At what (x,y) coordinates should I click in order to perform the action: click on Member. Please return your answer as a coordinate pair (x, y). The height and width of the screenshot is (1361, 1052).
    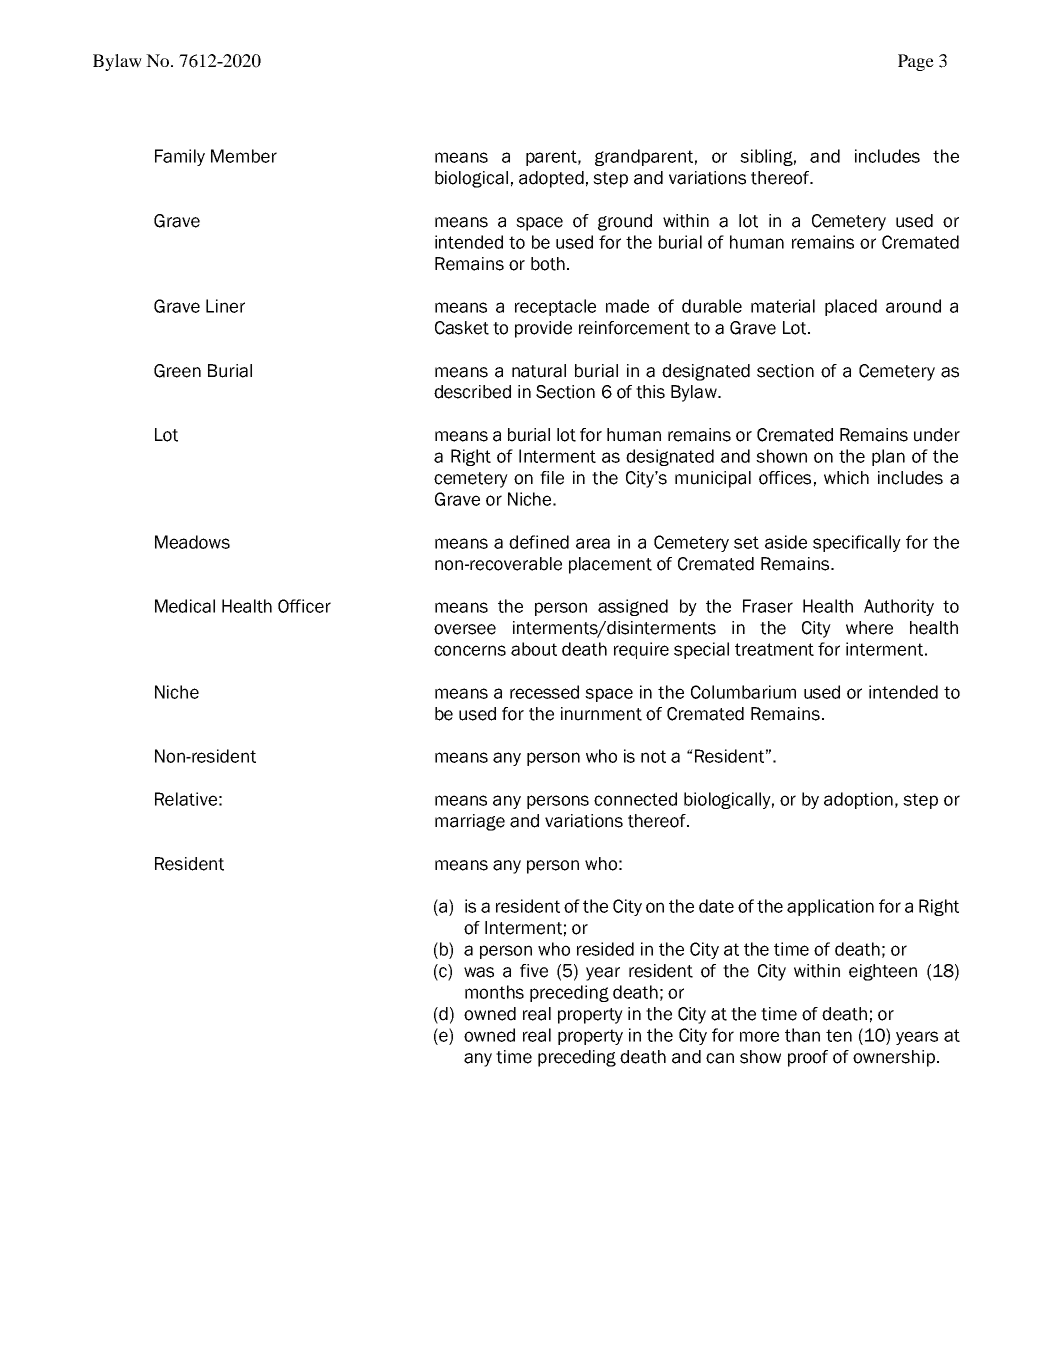
    Looking at the image, I should click on (244, 156).
